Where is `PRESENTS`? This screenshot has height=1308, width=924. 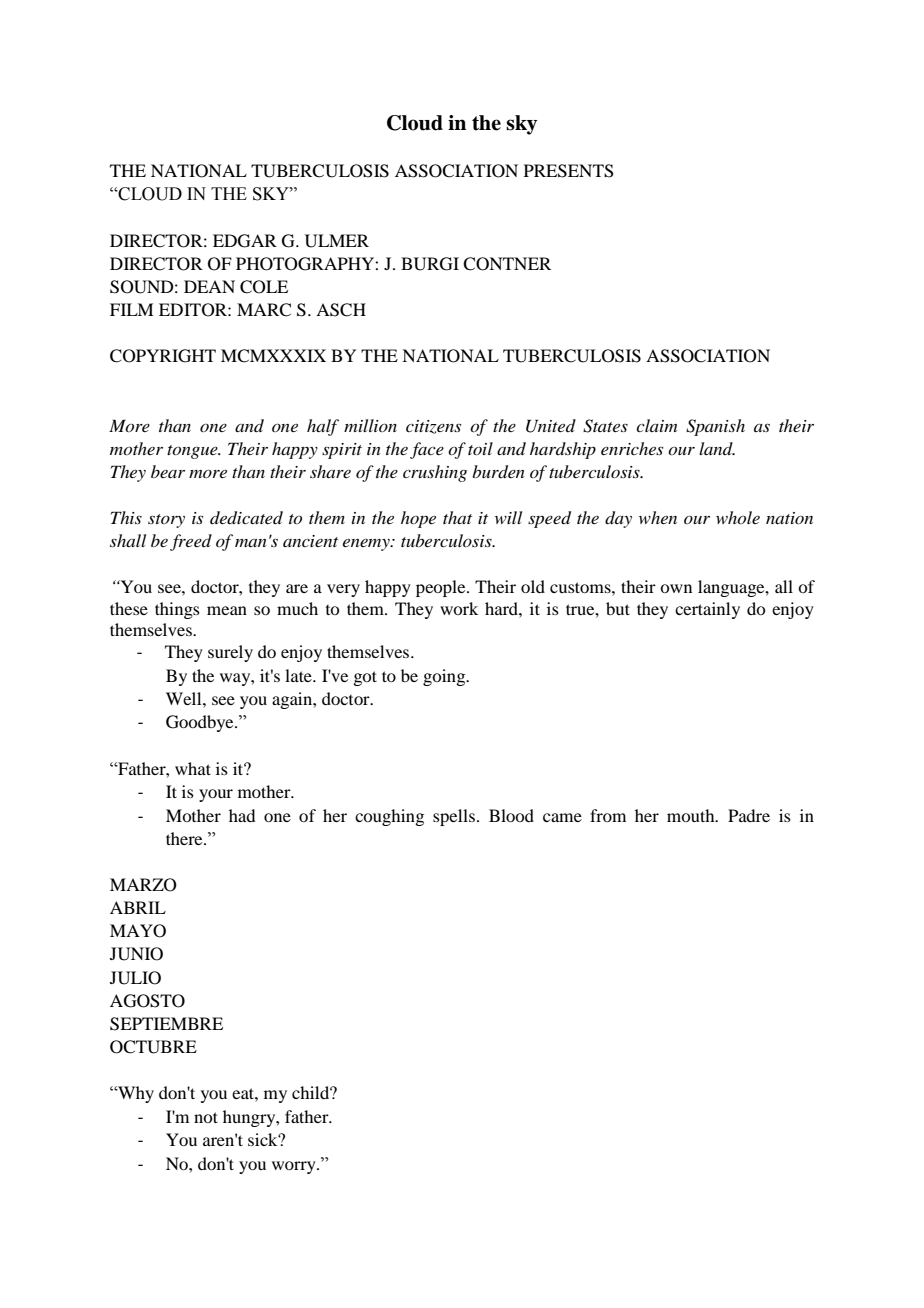 PRESENTS is located at coordinates (569, 171).
